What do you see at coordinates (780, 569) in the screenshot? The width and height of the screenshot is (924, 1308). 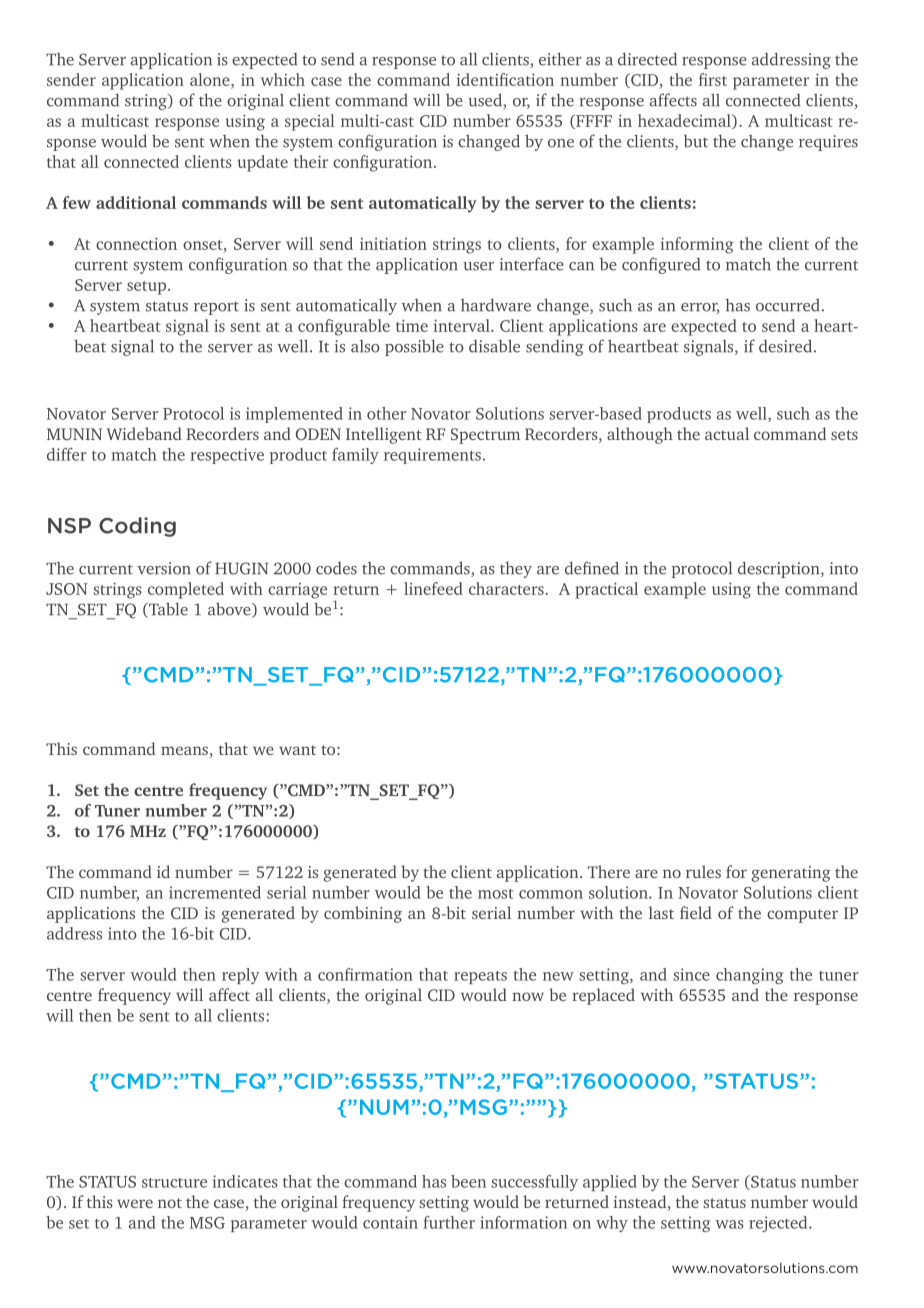 I see `description` at bounding box center [780, 569].
